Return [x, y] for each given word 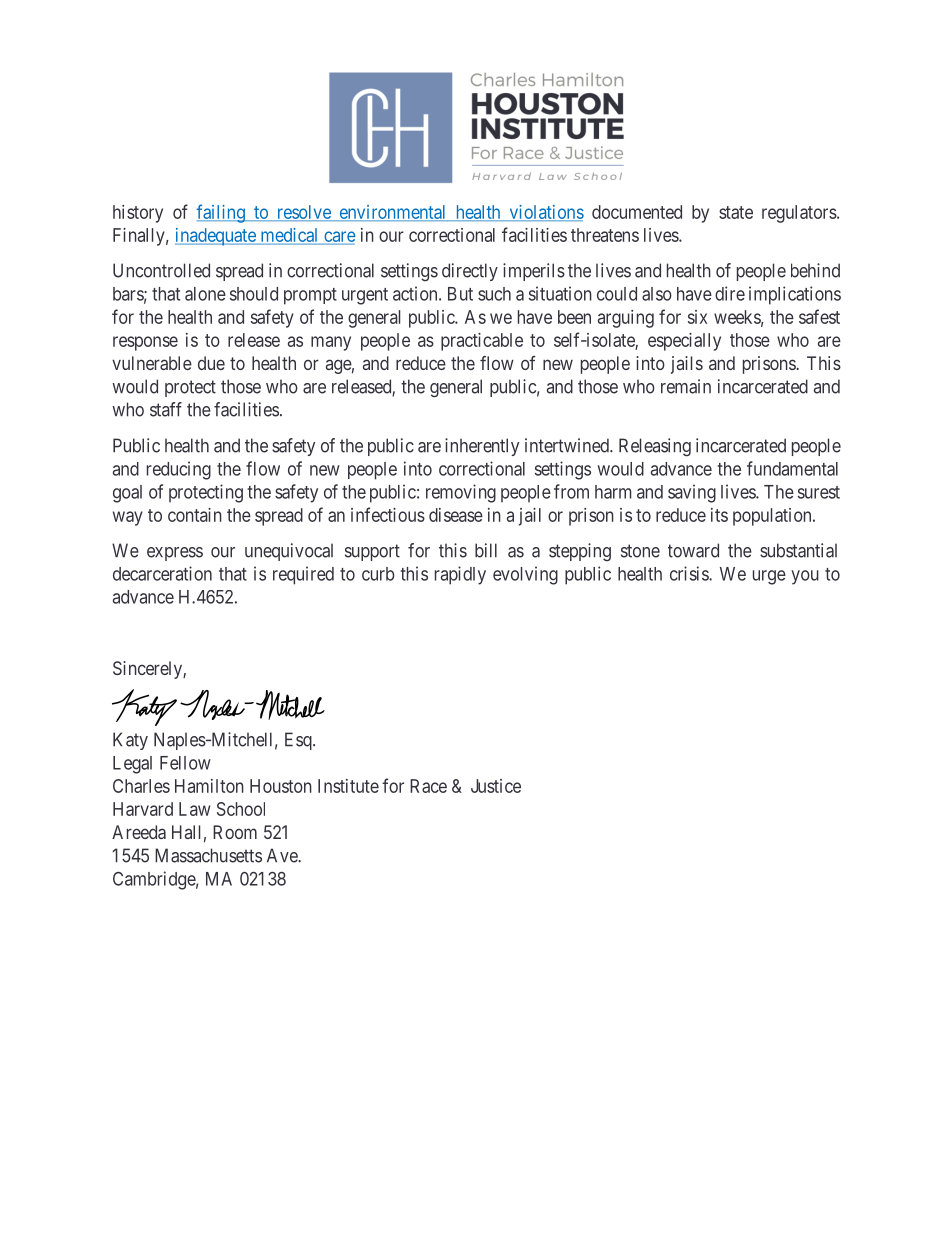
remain [686, 386]
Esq [299, 741]
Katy [130, 741]
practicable [482, 342]
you [805, 577]
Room [235, 832]
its [719, 515]
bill [486, 550]
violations [545, 213]
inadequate [216, 237]
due [211, 363]
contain [195, 515]
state [736, 212]
